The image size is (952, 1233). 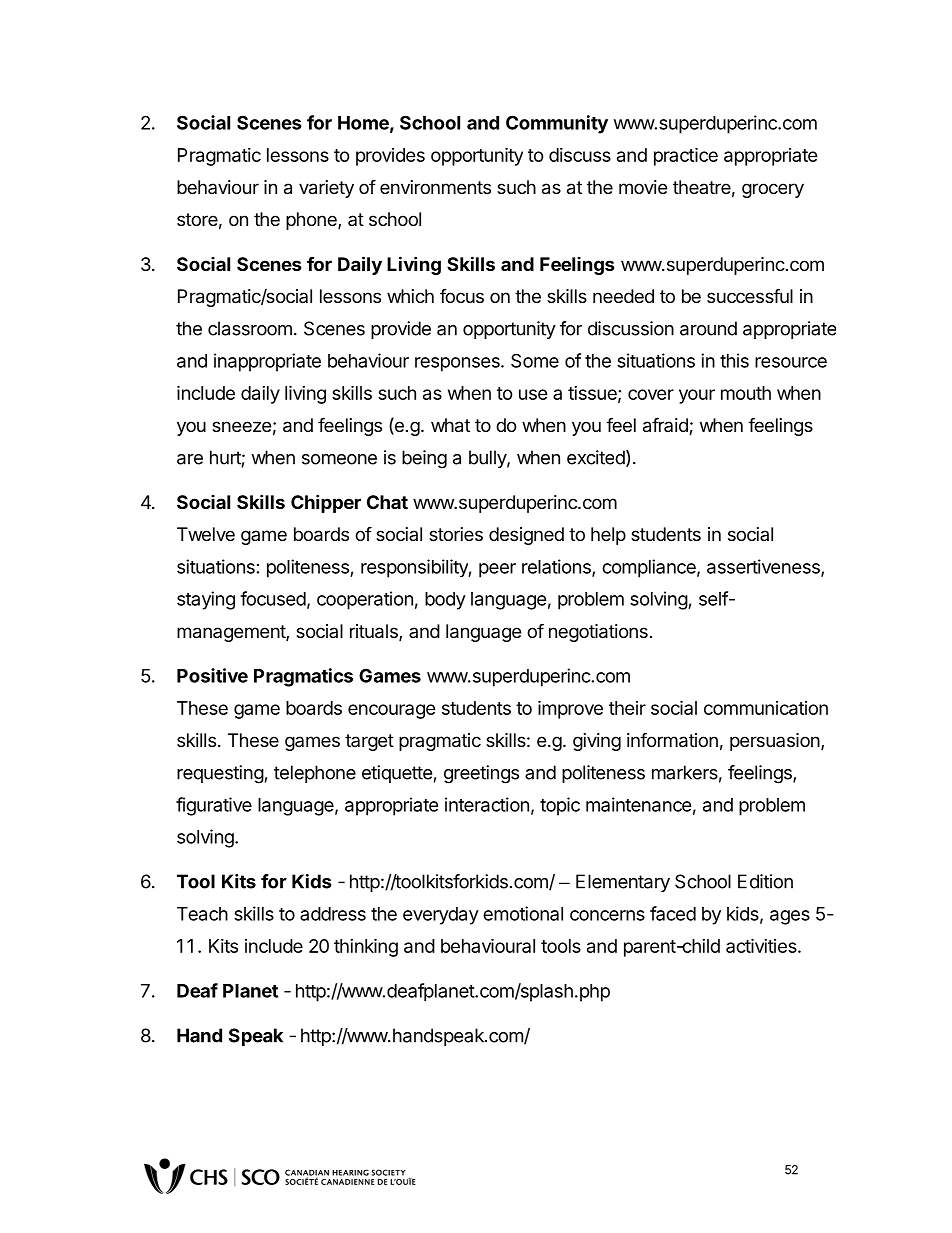 What do you see at coordinates (766, 708) in the screenshot?
I see `communication` at bounding box center [766, 708].
